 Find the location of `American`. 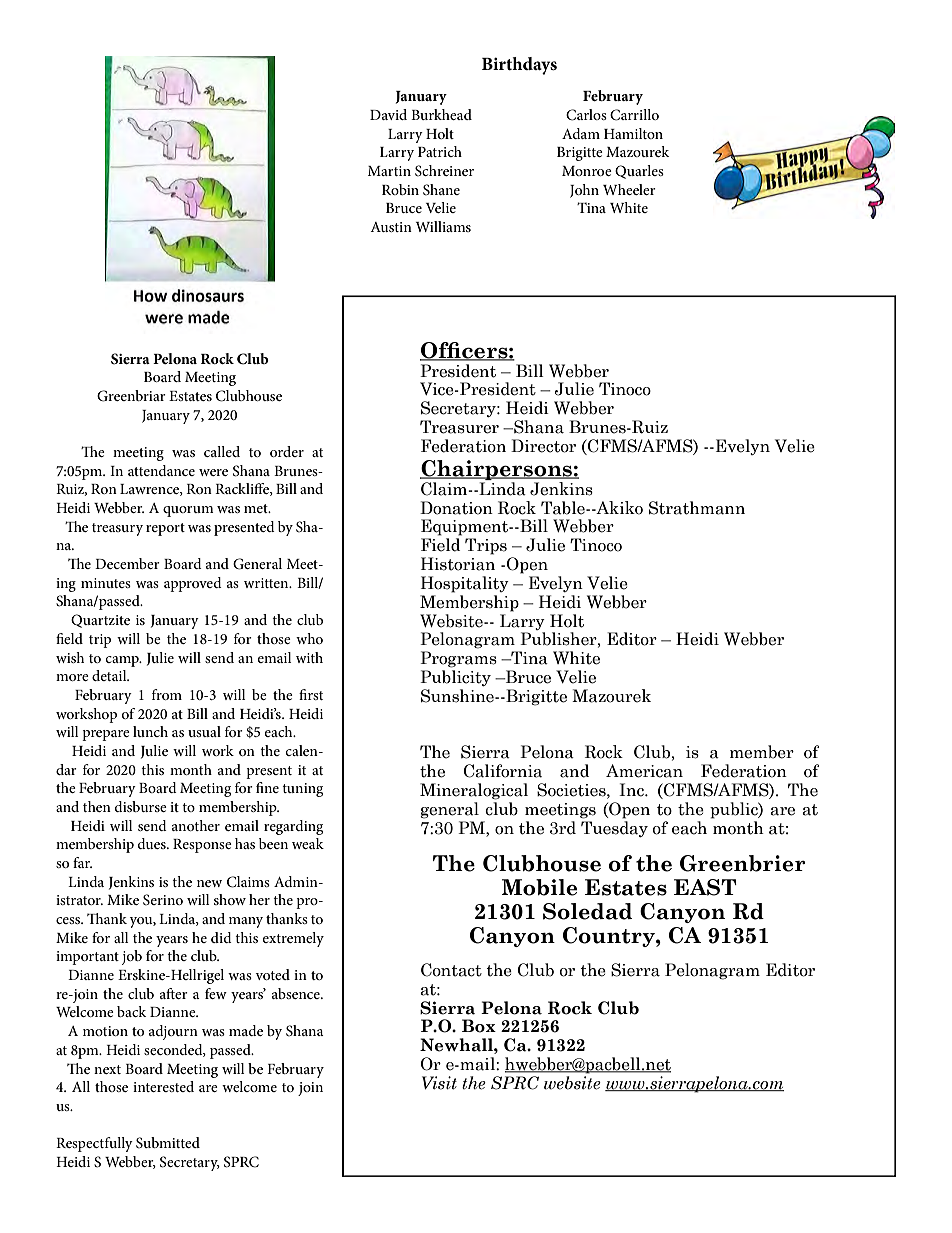

American is located at coordinates (644, 771).
